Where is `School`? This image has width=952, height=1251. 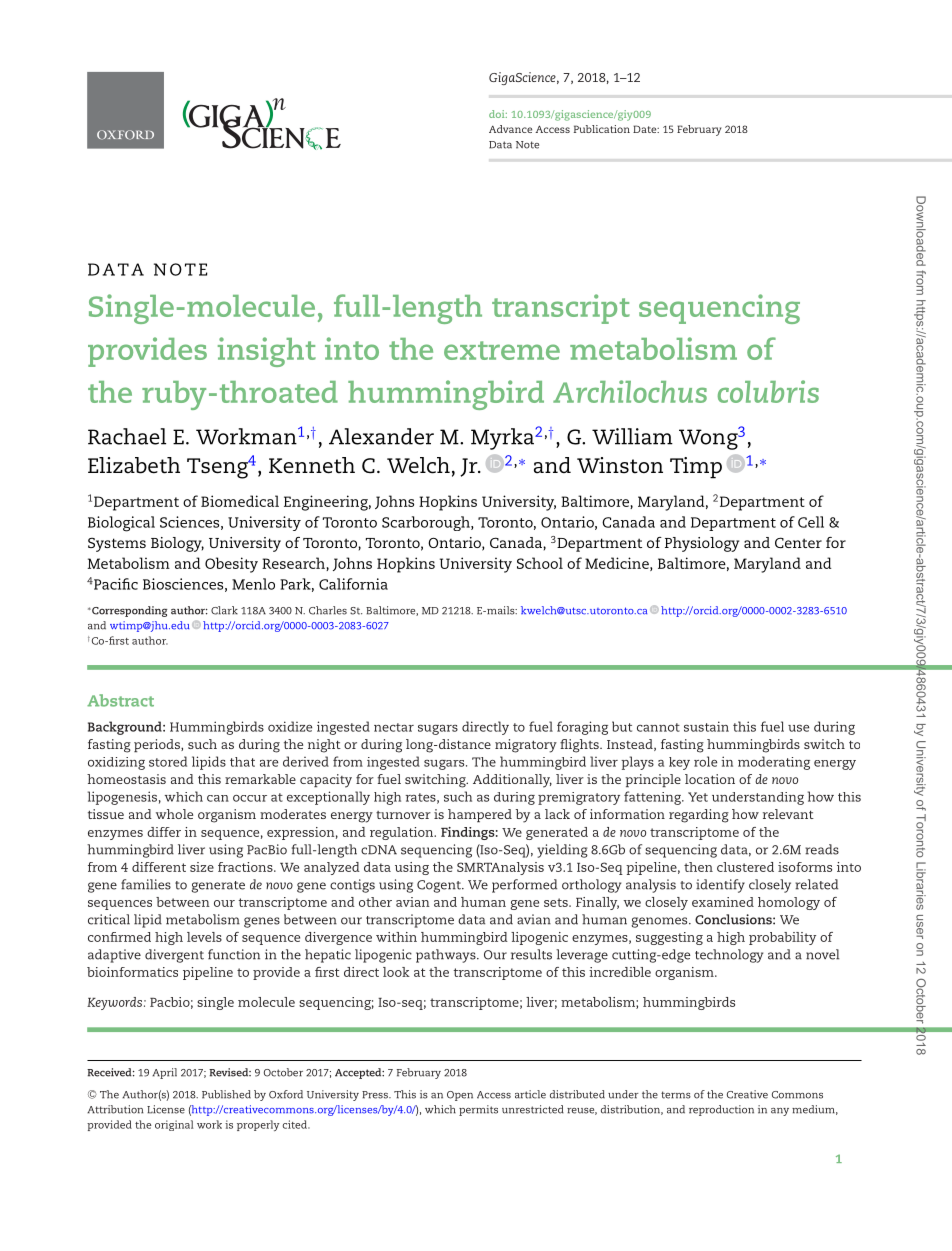
School is located at coordinates (540, 563).
